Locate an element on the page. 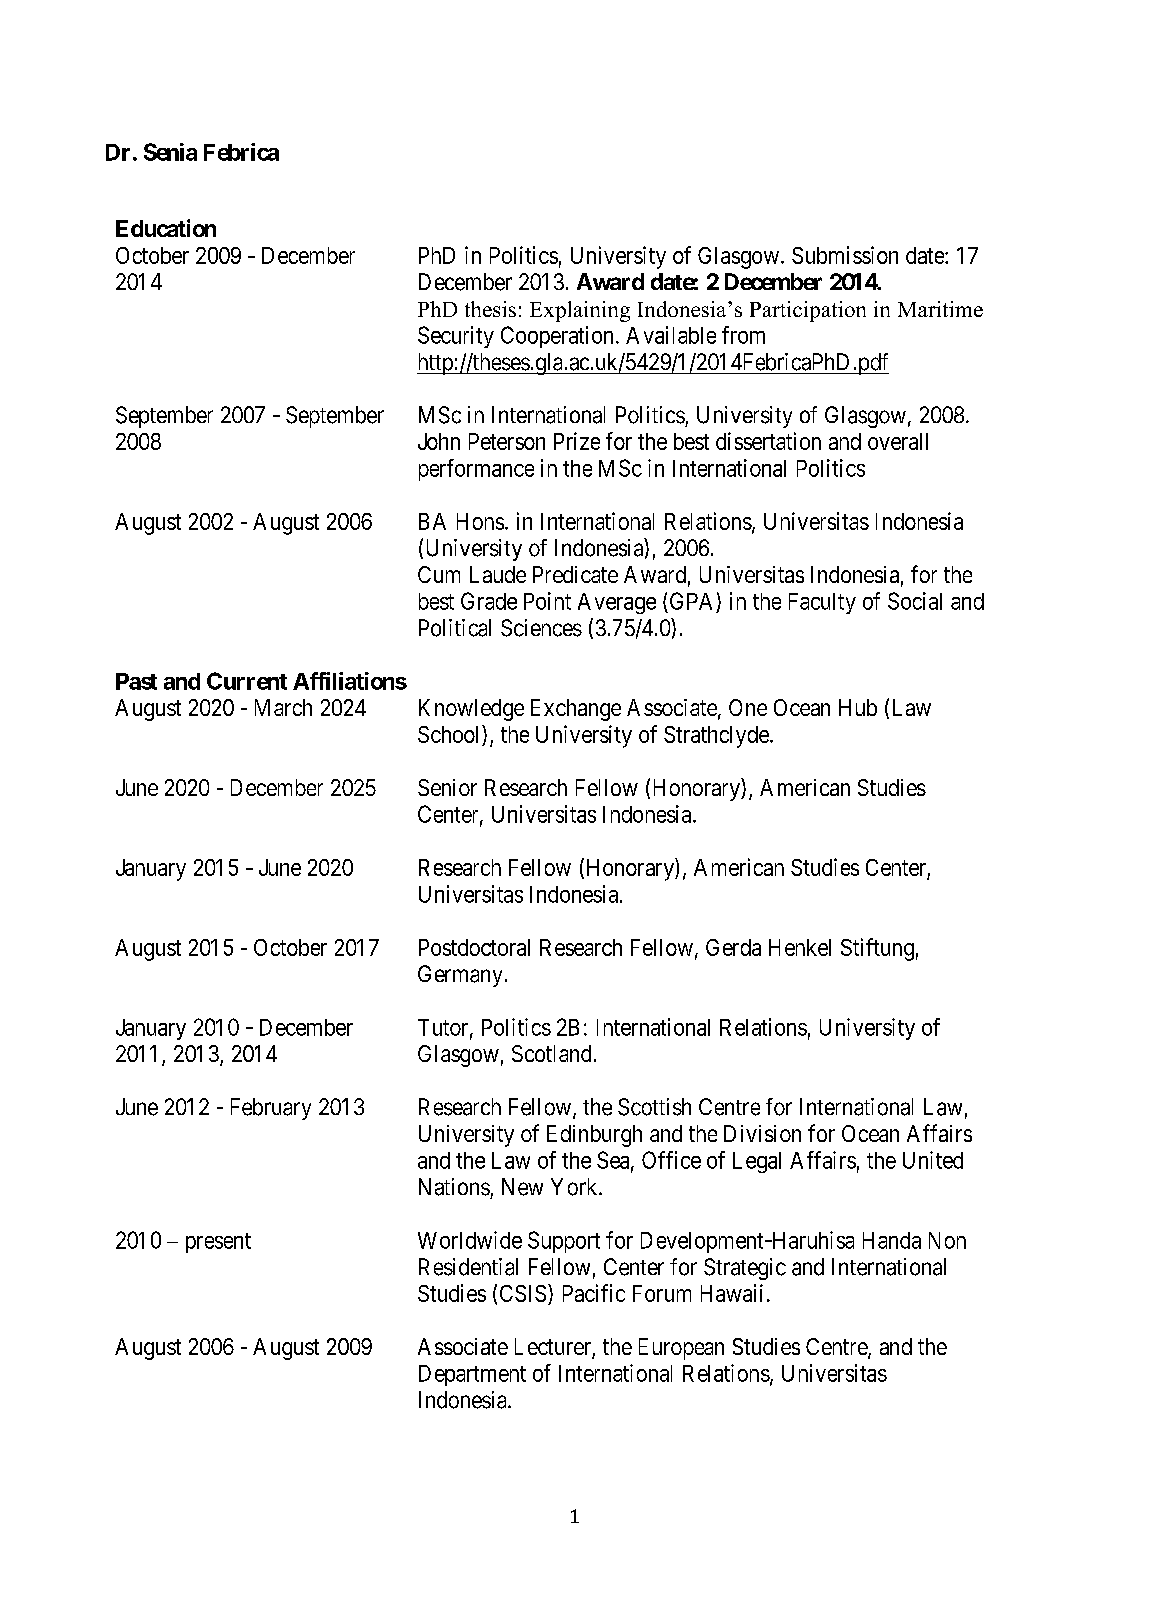 The width and height of the image is (1149, 1624). Faculty is located at coordinates (822, 603).
